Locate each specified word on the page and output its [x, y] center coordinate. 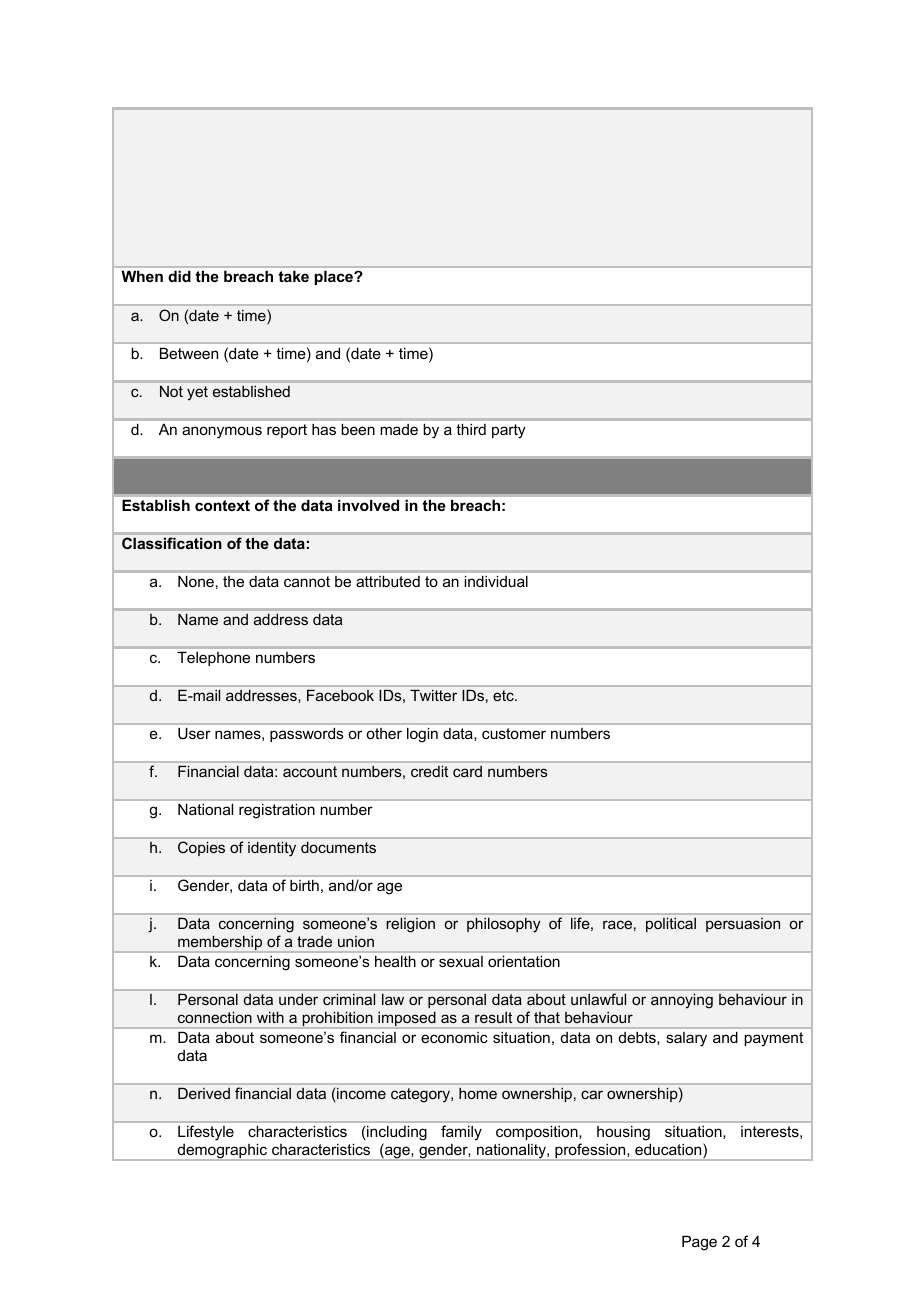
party [509, 431]
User [194, 733]
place [335, 277]
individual [496, 581]
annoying [682, 1001]
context [222, 505]
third [471, 429]
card [467, 771]
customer [514, 733]
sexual [461, 961]
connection [215, 1017]
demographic [222, 1152]
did [179, 276]
